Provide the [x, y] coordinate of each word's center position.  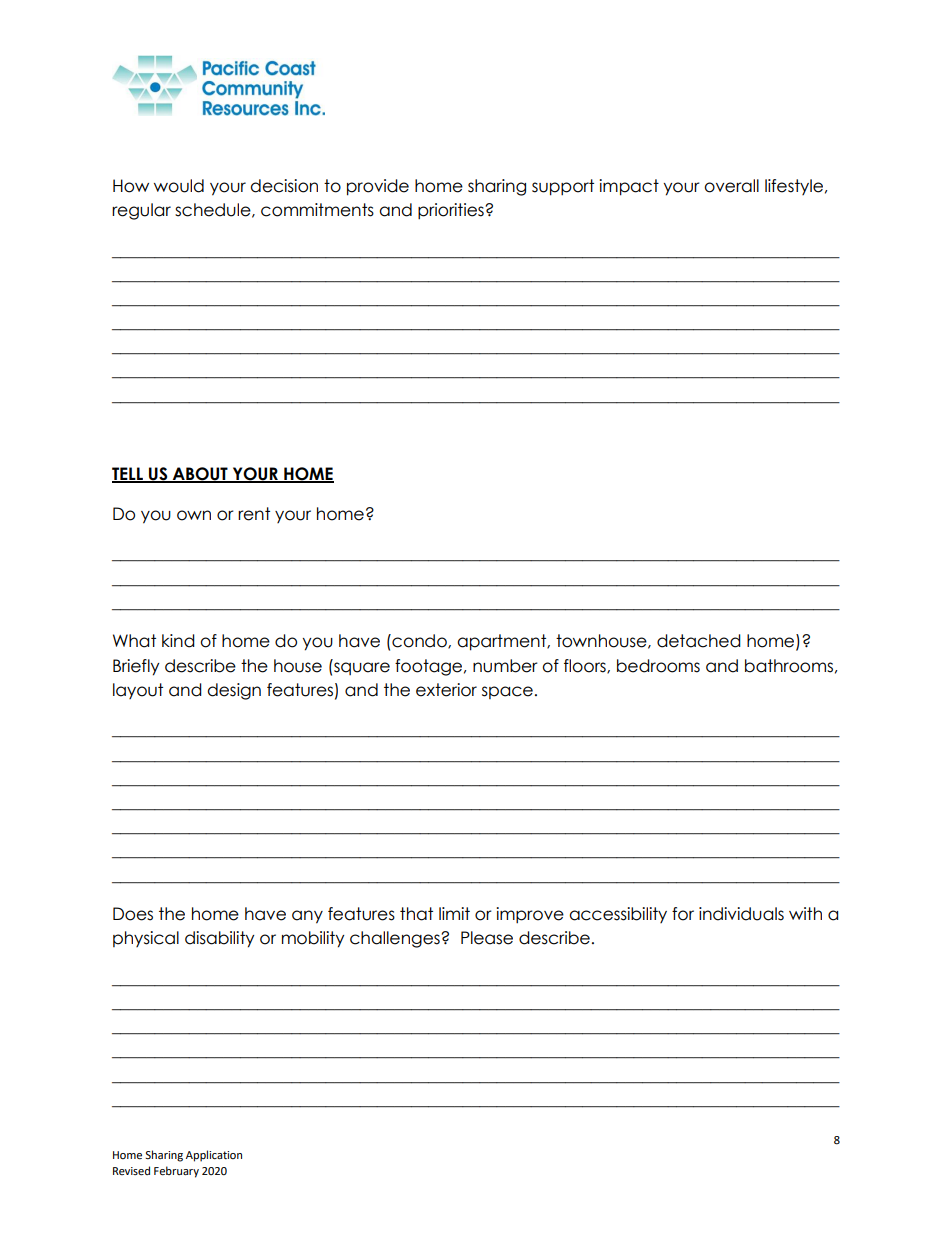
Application [214, 1156]
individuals [741, 914]
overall [731, 186]
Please [487, 938]
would [179, 186]
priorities [452, 211]
